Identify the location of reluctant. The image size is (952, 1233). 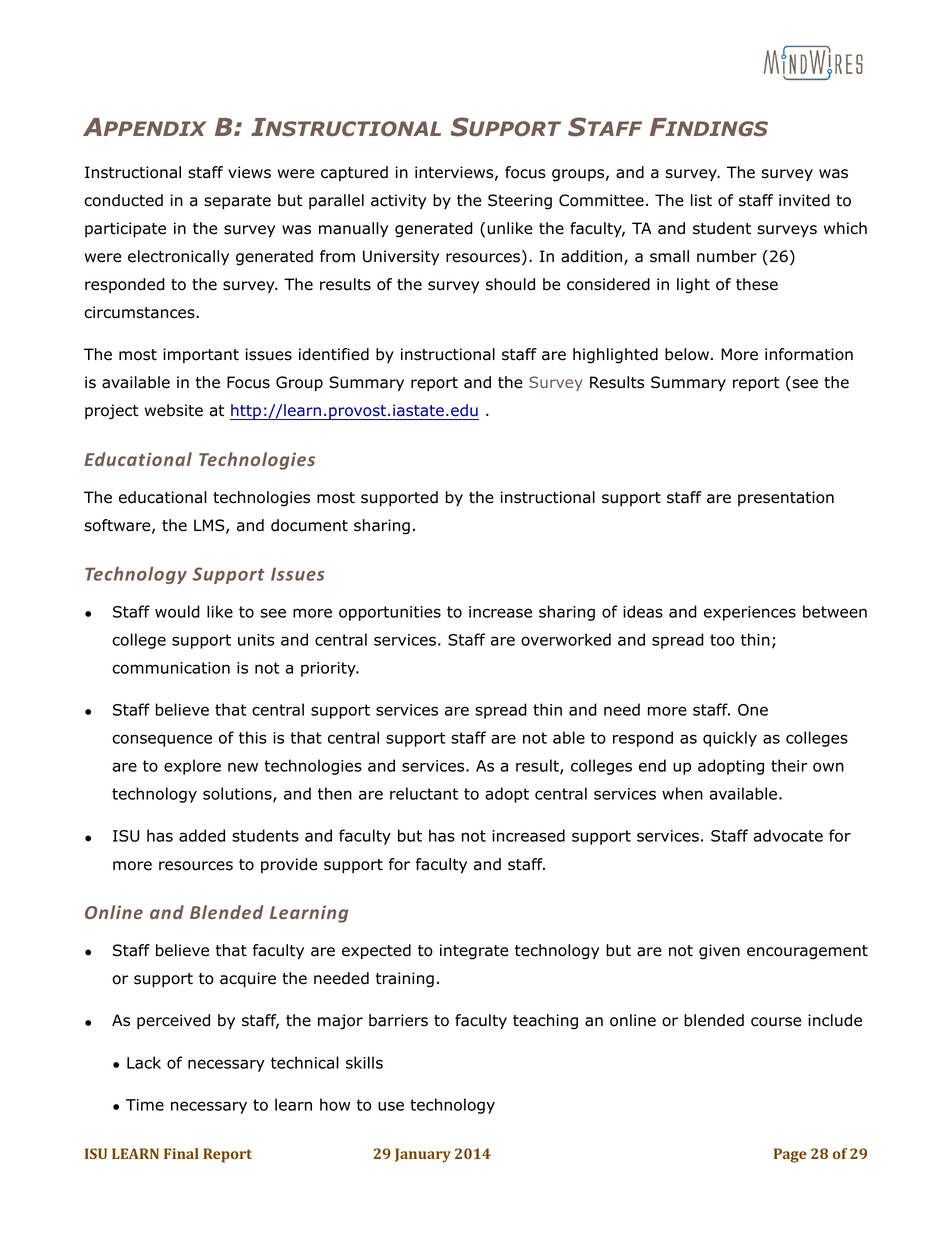
(424, 793).
